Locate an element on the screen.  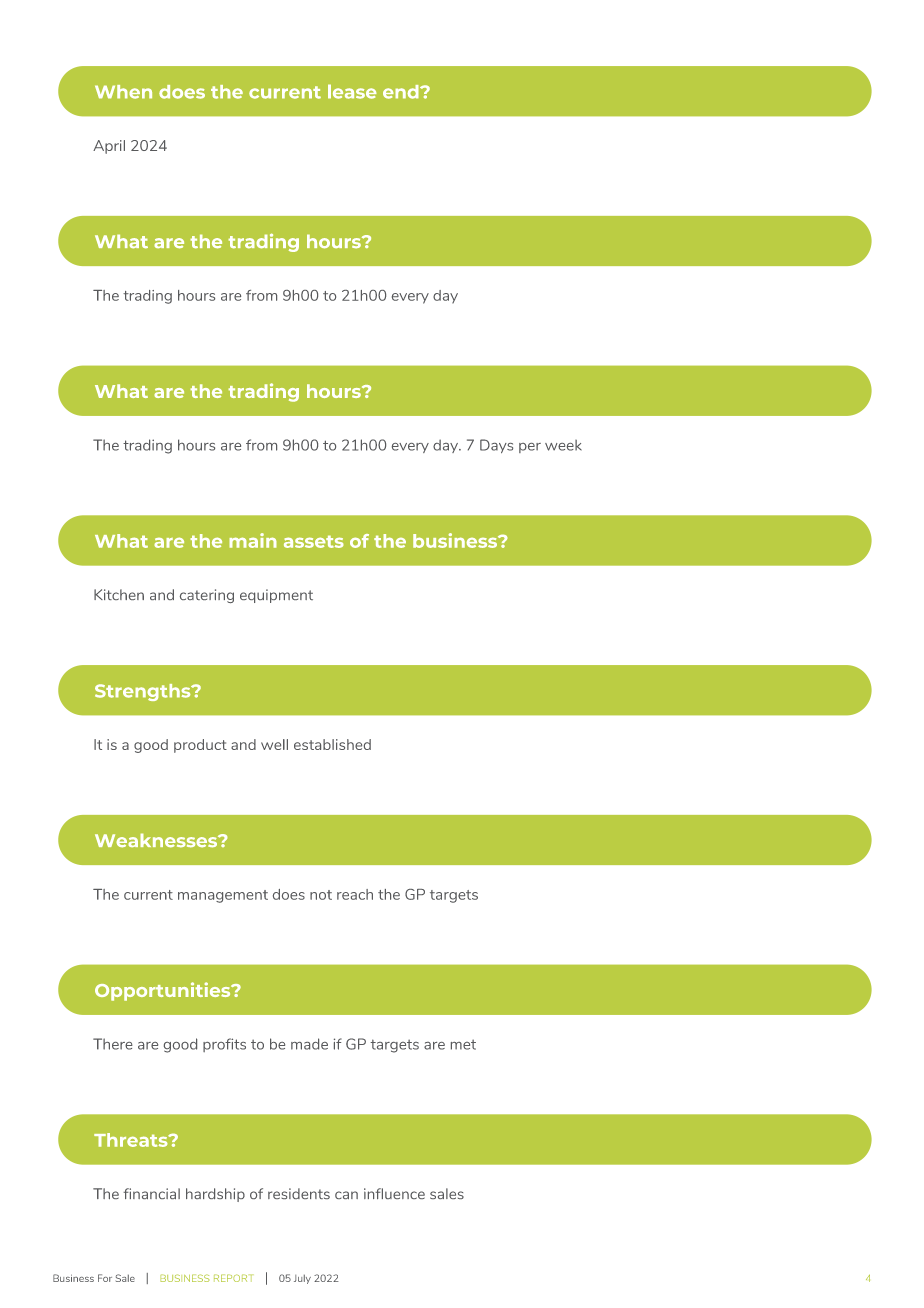
When is located at coordinates (123, 92).
